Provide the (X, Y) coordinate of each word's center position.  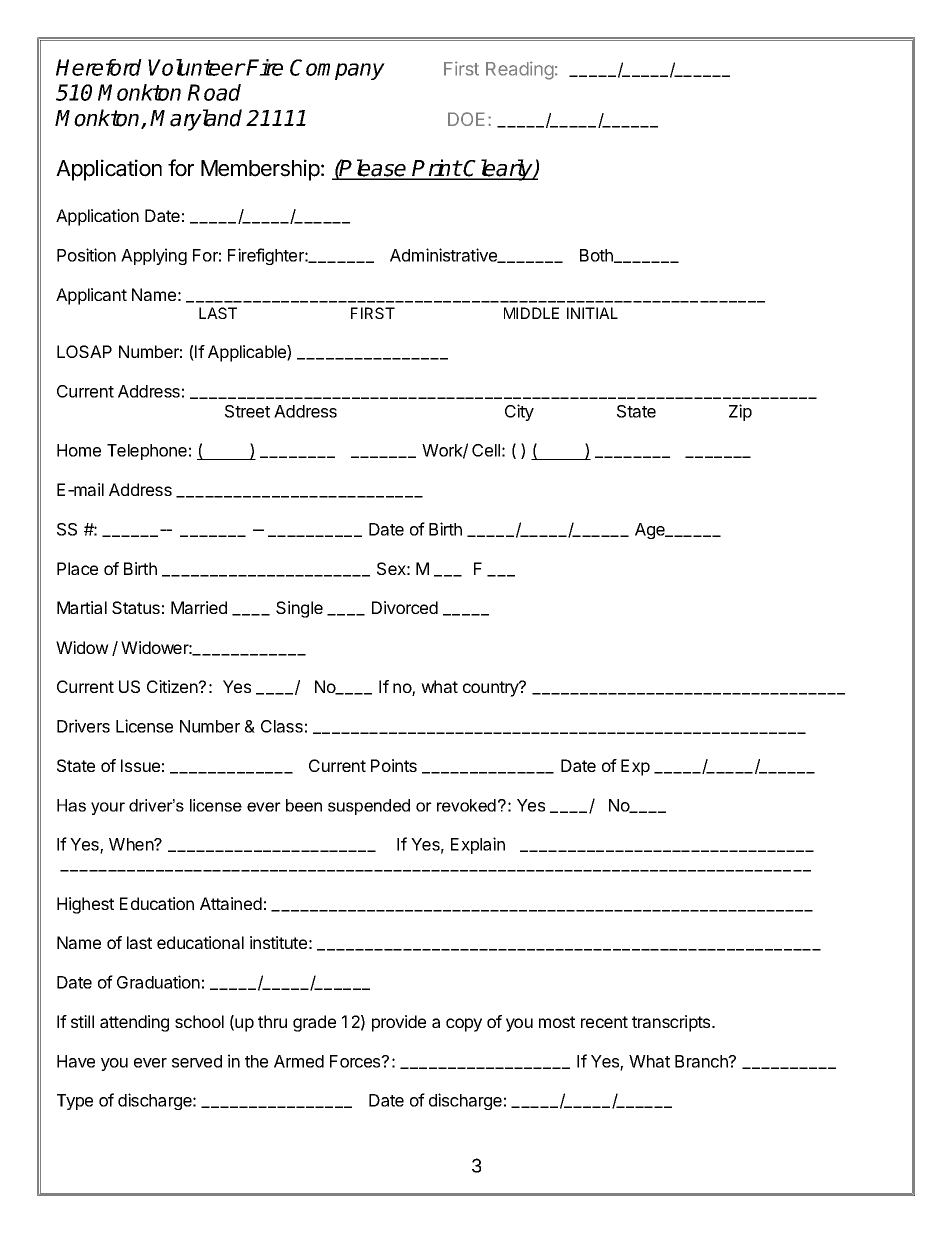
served (197, 1061)
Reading (520, 70)
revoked (466, 805)
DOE (466, 119)
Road (214, 92)
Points (394, 765)
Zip (740, 412)
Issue (140, 765)
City (519, 412)
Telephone (147, 452)
